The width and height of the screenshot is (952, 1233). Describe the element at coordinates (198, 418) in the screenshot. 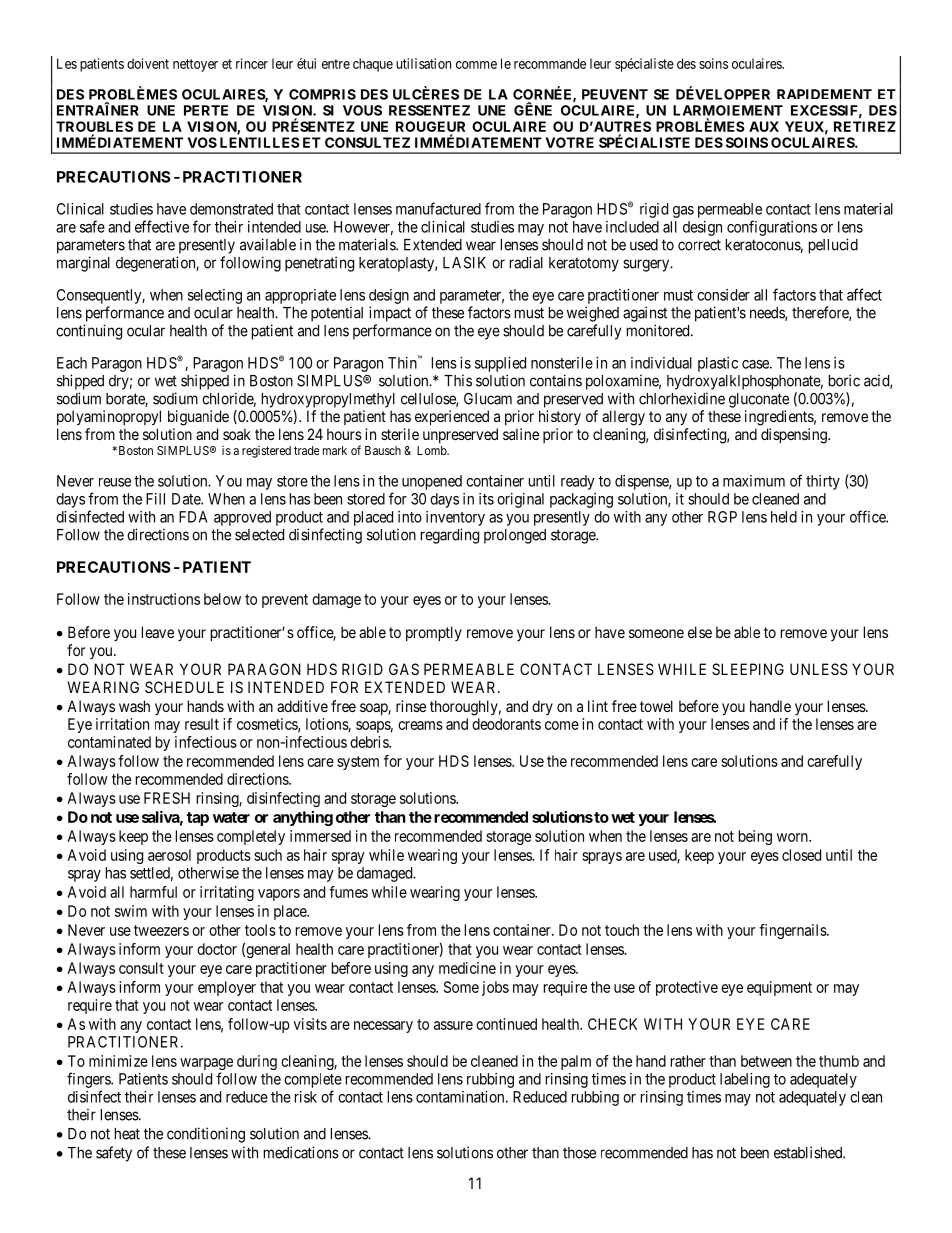

I see `biguanide` at that location.
